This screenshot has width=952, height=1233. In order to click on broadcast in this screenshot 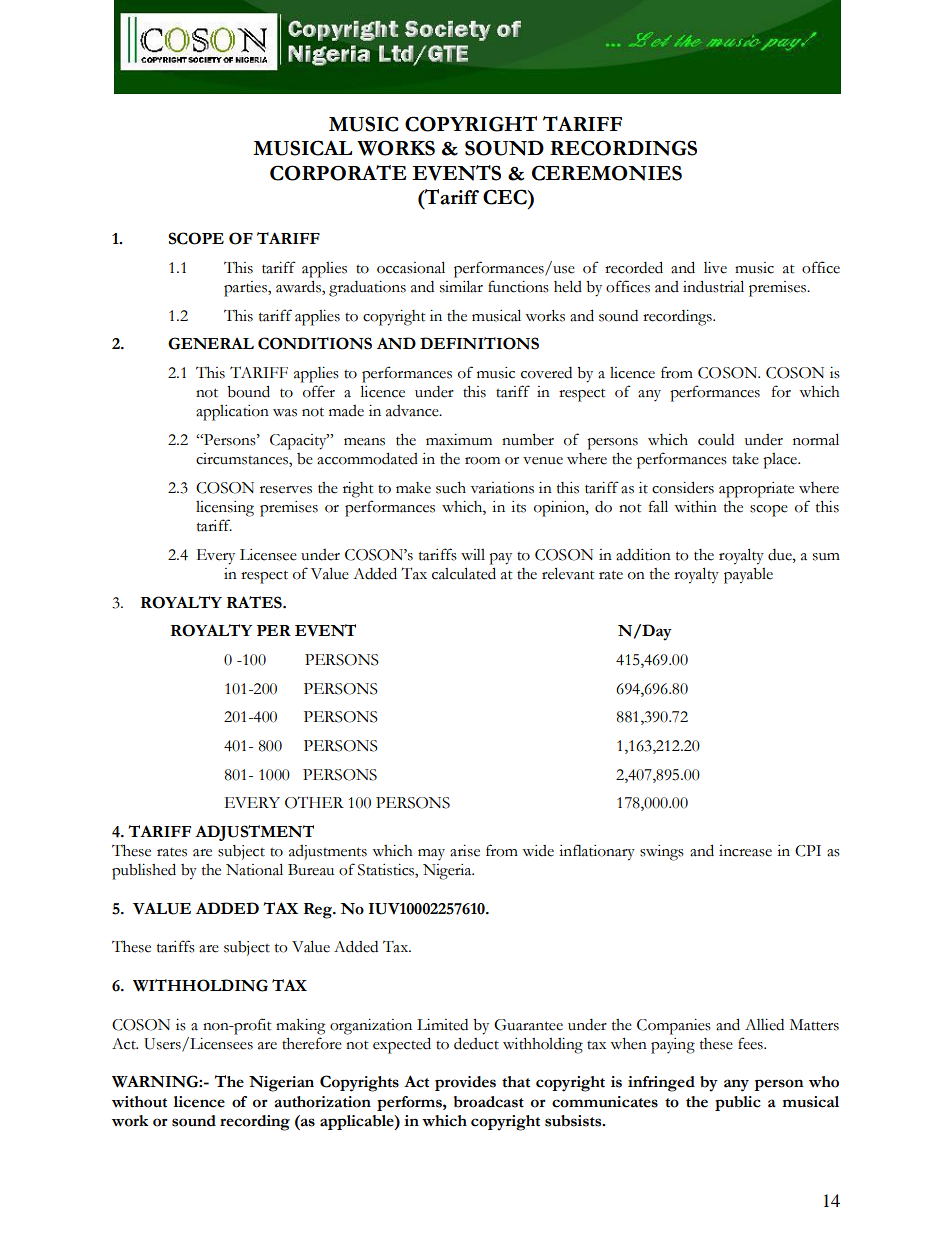, I will do `click(489, 1102)`.
